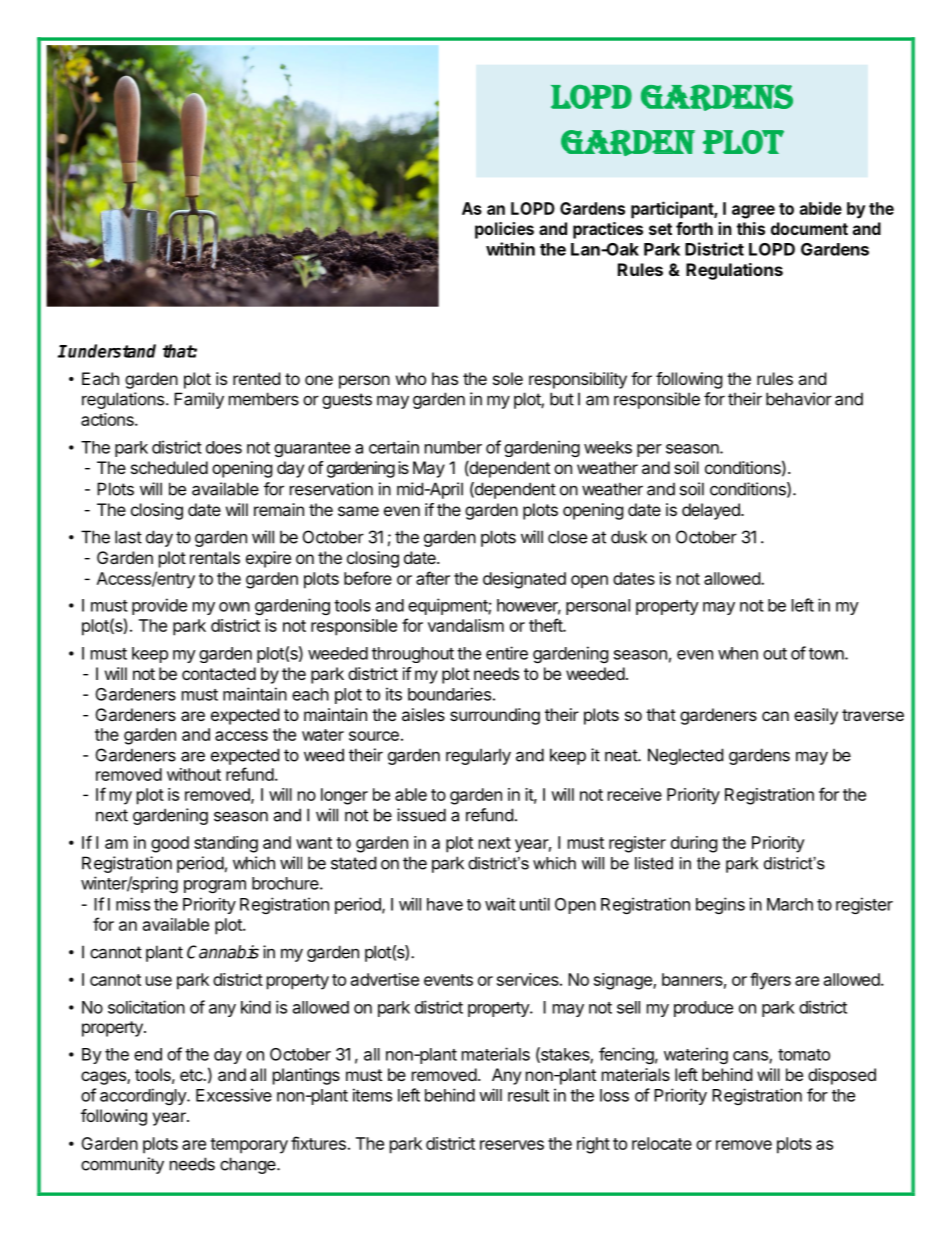 This screenshot has height=1233, width=952. I want to click on contacted, so click(219, 673).
